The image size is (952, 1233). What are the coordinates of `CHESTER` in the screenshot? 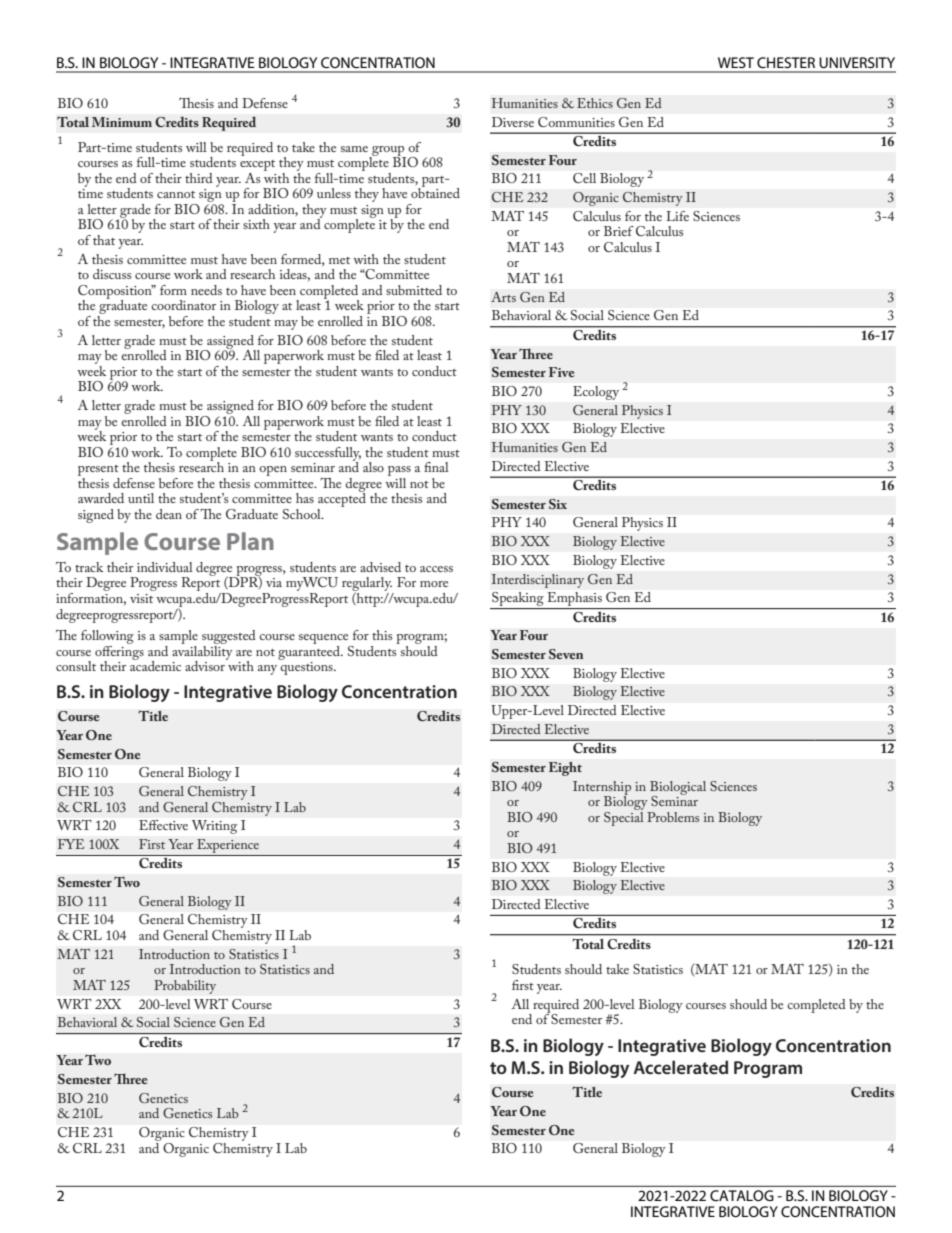 It's located at (786, 62).
